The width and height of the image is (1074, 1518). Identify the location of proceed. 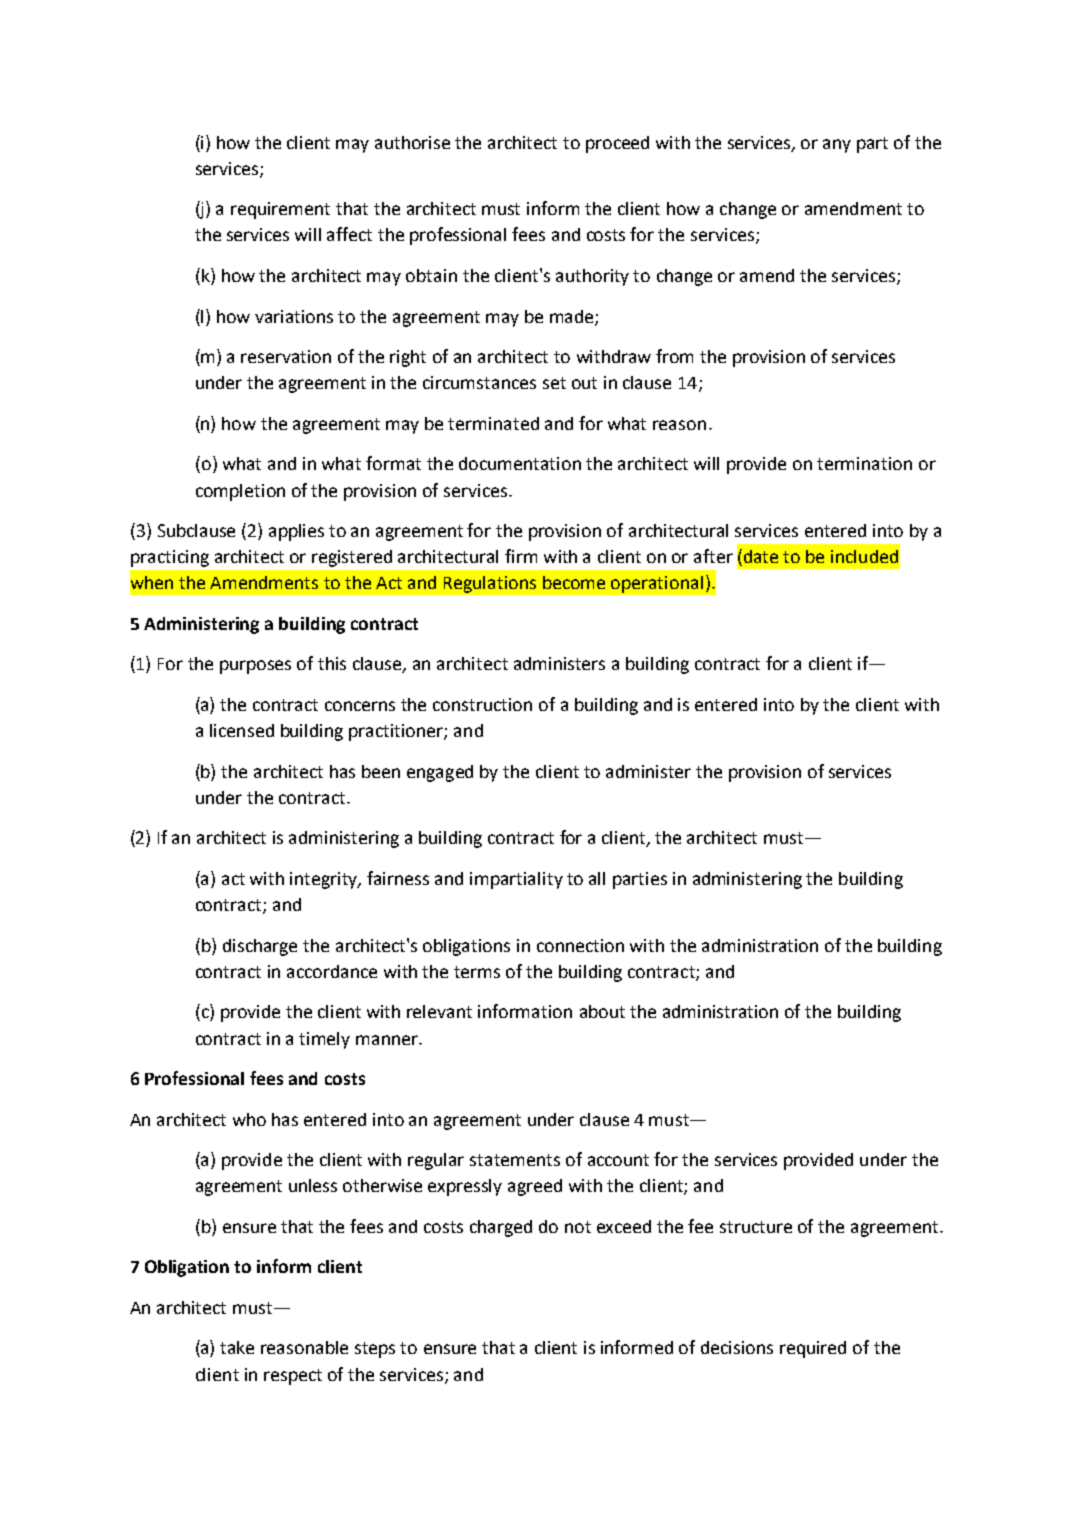
(617, 144).
